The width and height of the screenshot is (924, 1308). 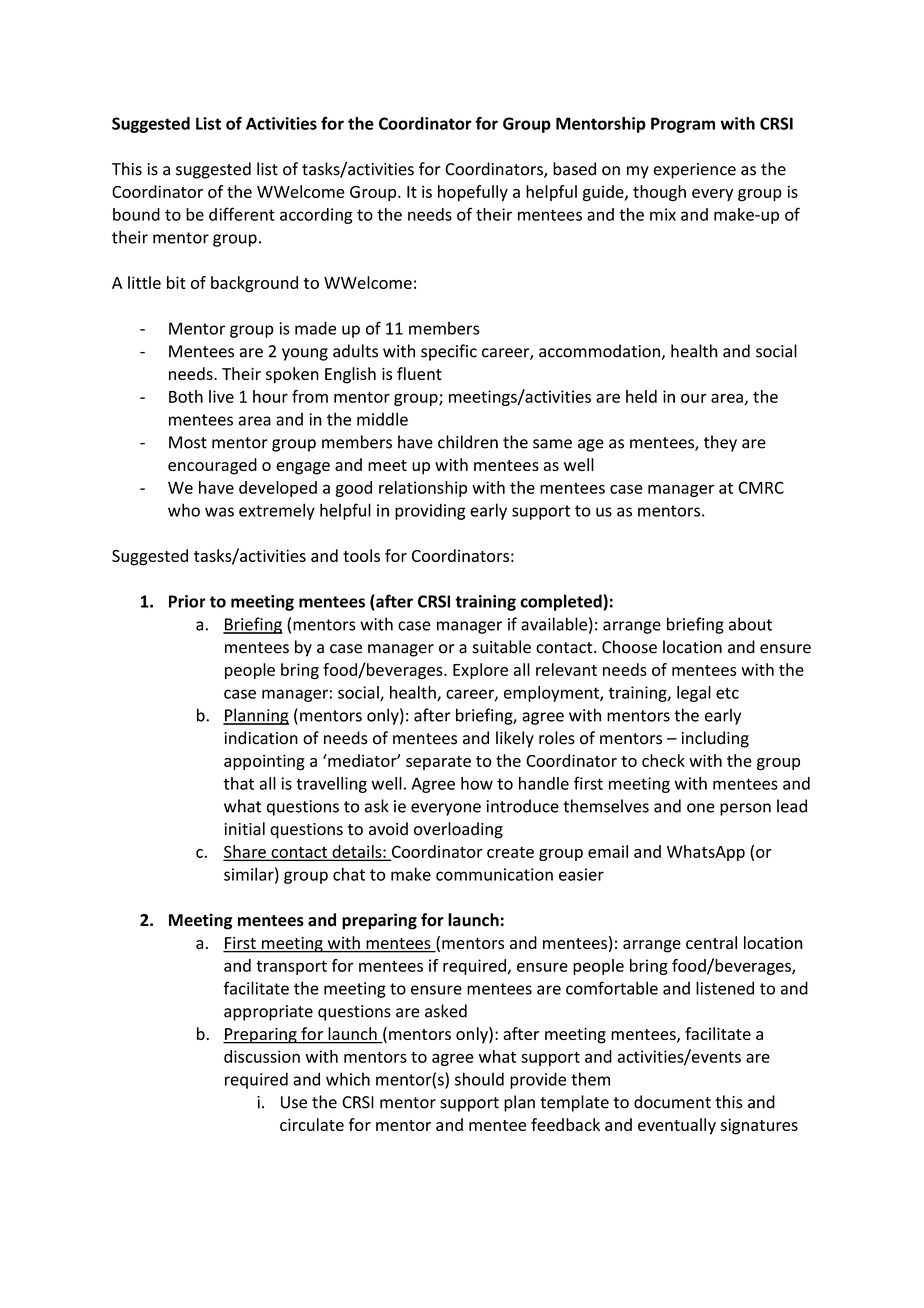 I want to click on person, so click(x=745, y=809).
